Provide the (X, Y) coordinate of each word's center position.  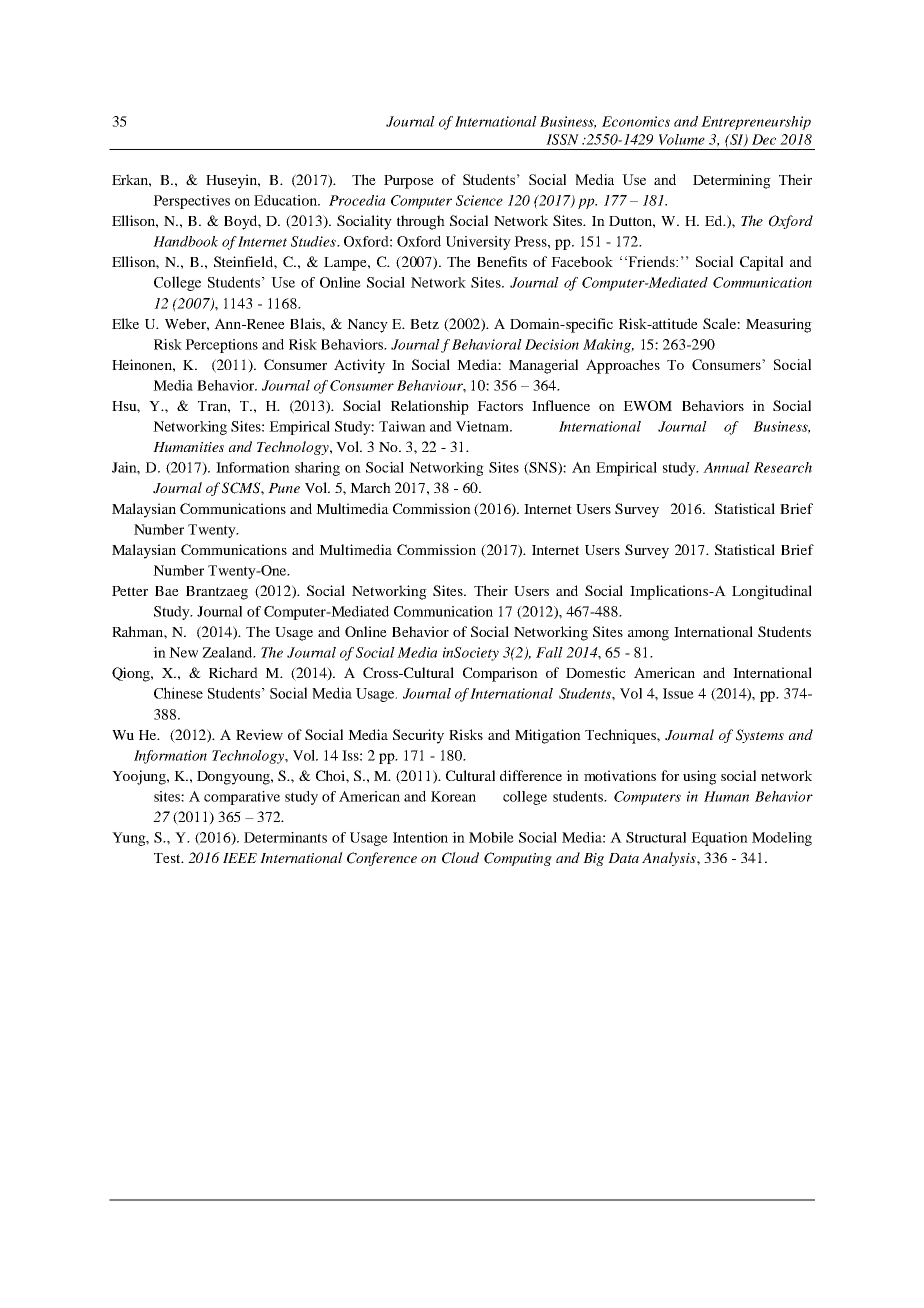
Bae (167, 591)
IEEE (240, 858)
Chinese (178, 693)
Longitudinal (772, 592)
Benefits (502, 261)
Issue (678, 693)
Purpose (409, 182)
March (370, 487)
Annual (726, 467)
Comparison (500, 674)
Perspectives (191, 202)
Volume (682, 139)
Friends (651, 261)
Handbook (185, 241)
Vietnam (484, 426)
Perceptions (221, 346)
